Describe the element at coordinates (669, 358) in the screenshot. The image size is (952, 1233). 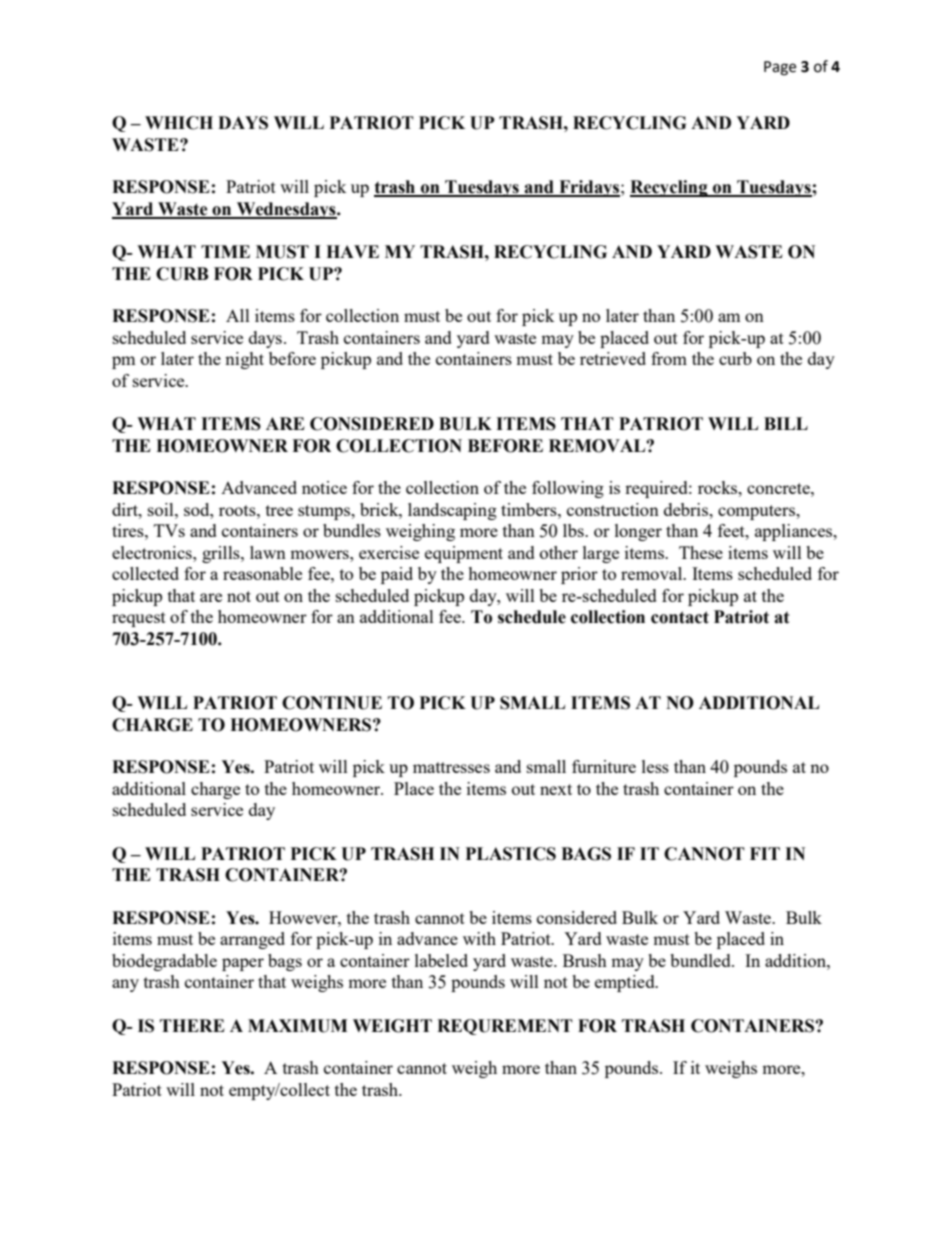
I see `from` at that location.
